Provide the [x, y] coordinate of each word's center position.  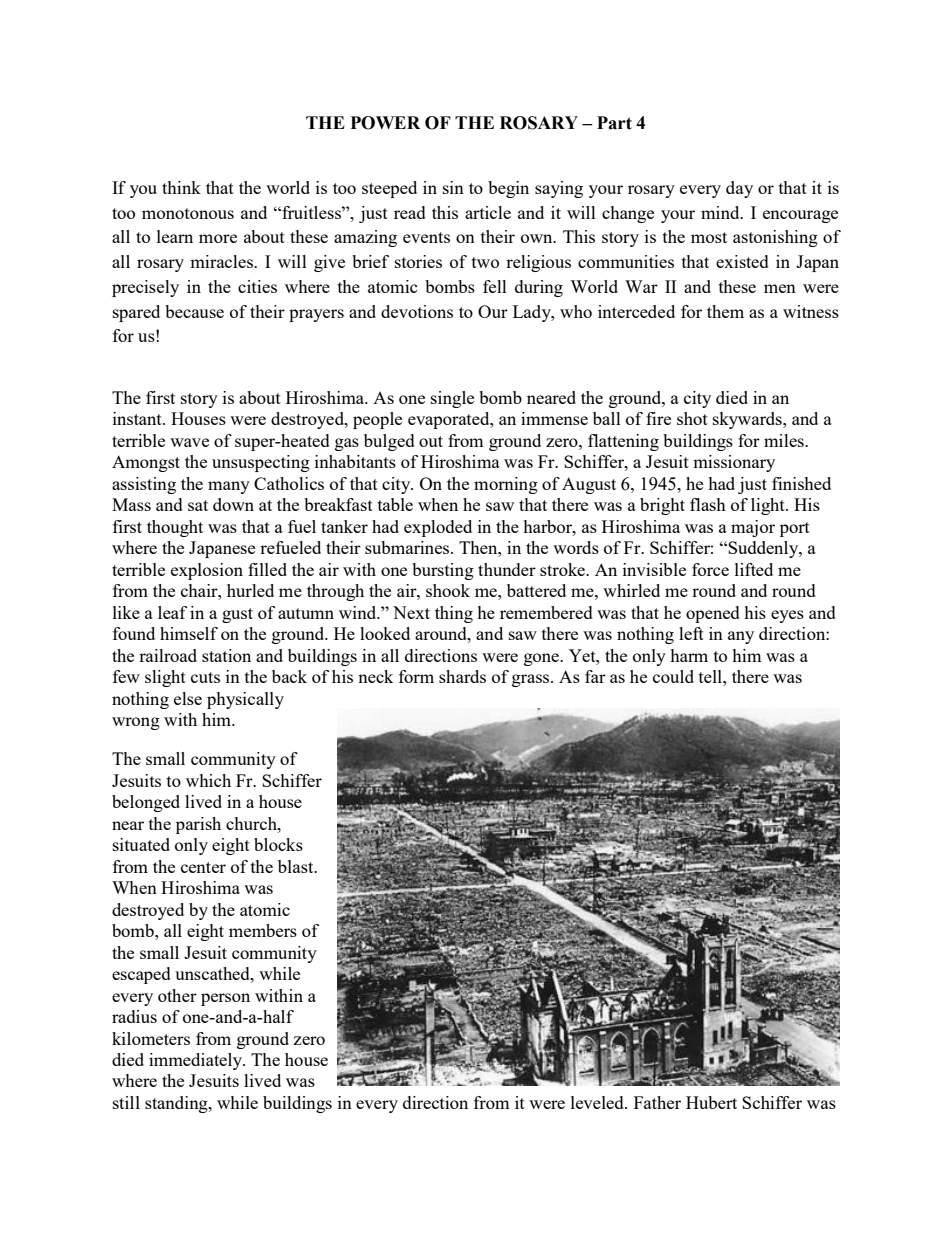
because [194, 311]
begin [508, 189]
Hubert [711, 1102]
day [739, 189]
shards [462, 676]
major [753, 528]
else [188, 698]
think [181, 187]
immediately [197, 1061]
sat [198, 505]
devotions [417, 311]
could [673, 676]
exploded [438, 528]
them [725, 311]
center [203, 867]
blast [297, 866]
